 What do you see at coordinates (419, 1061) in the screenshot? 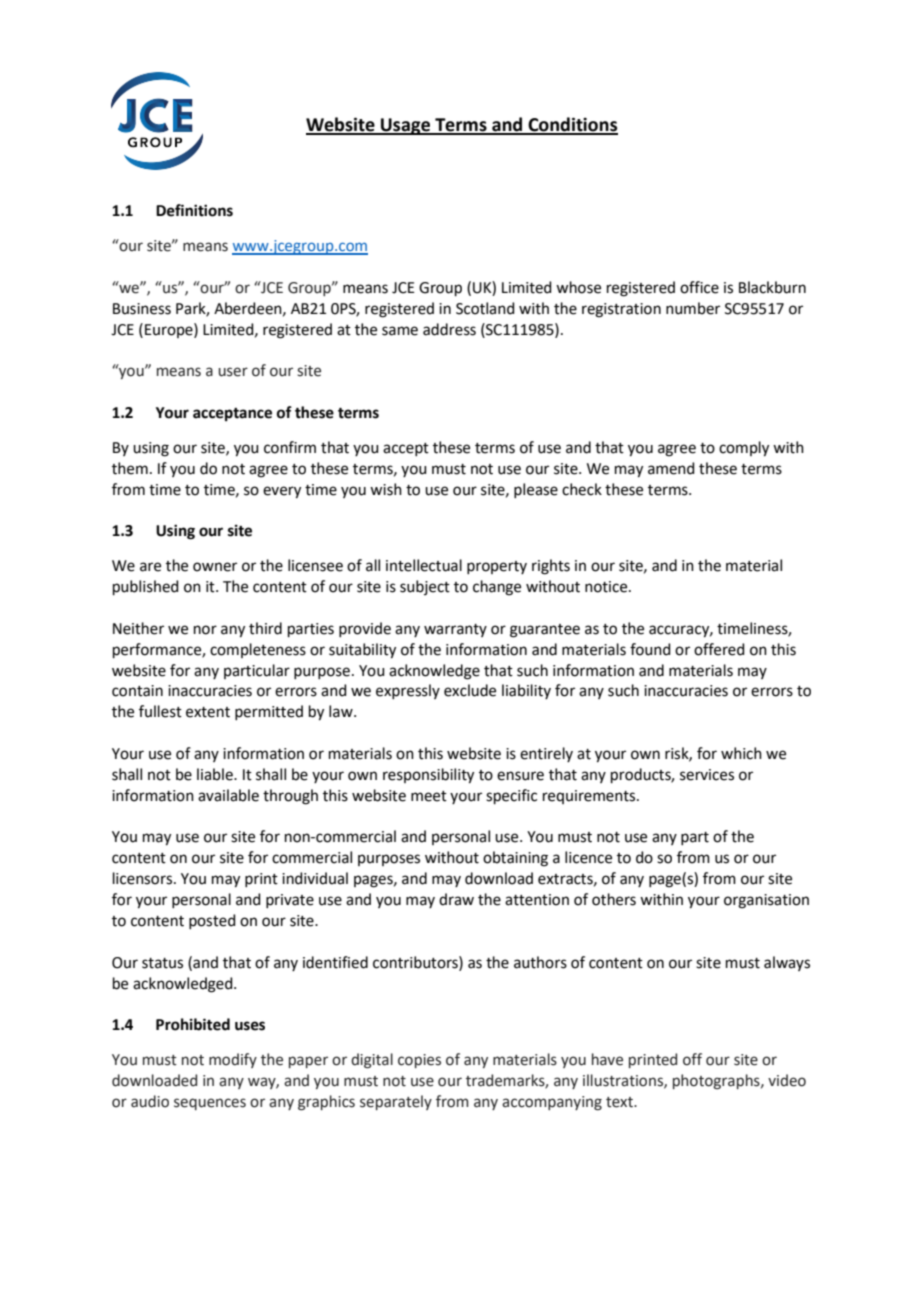
I see `copies` at bounding box center [419, 1061].
